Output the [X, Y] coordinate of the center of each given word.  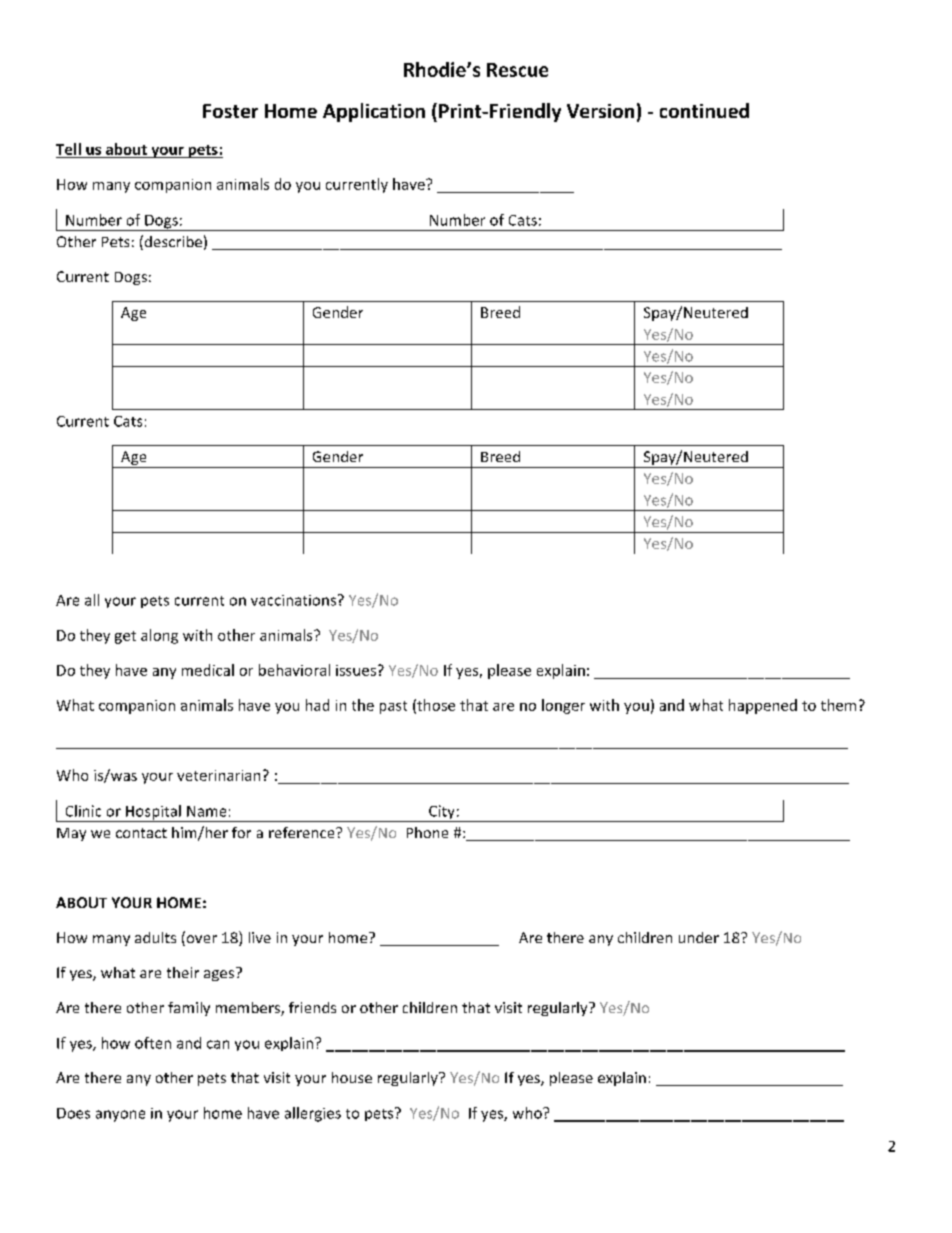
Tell [68, 149]
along [159, 636]
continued [704, 110]
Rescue [517, 70]
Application [374, 112]
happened [763, 706]
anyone [120, 1116]
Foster [230, 111]
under [699, 937]
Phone [427, 832]
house [352, 1077]
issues [356, 670]
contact [141, 833]
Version [600, 111]
